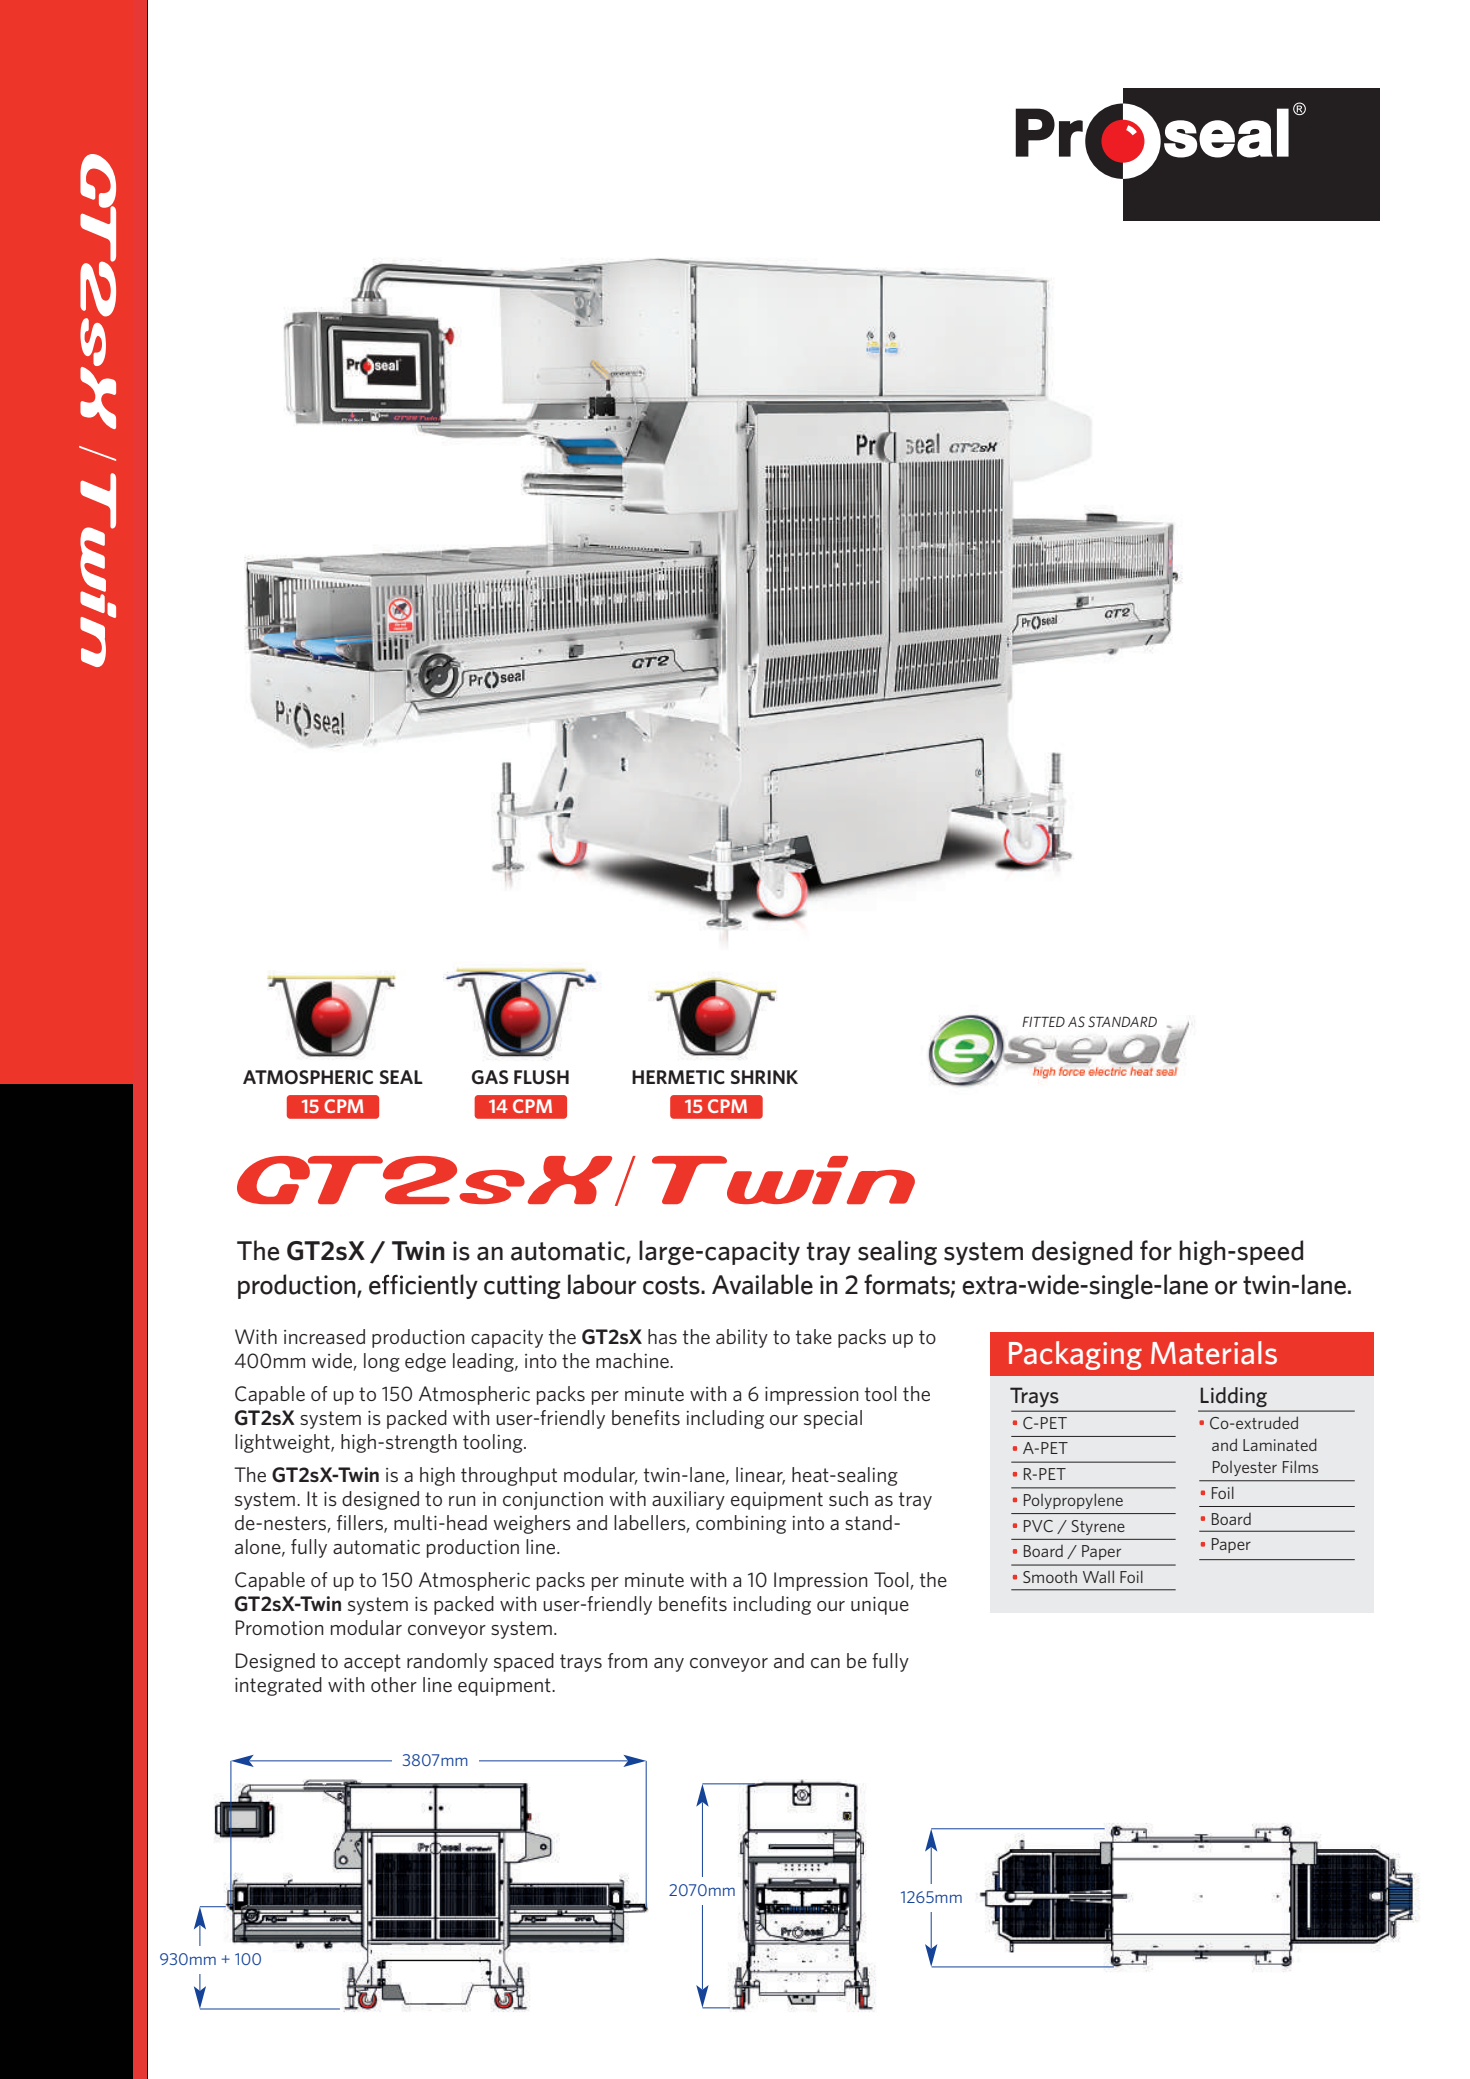 The height and width of the image is (2079, 1470). What do you see at coordinates (1075, 1355) in the image?
I see `Packaging` at bounding box center [1075, 1355].
